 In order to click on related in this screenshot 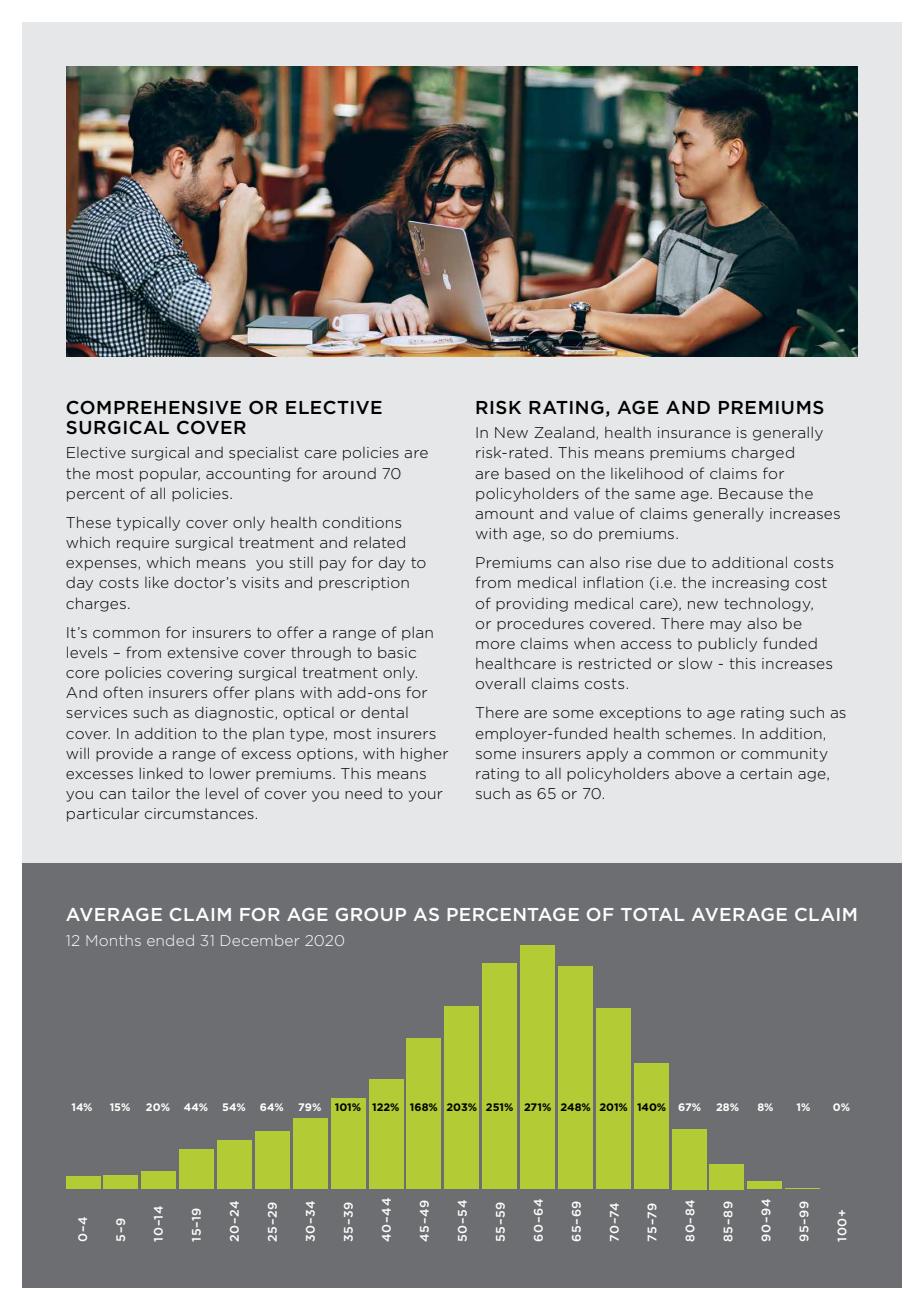, I will do `click(379, 542)`.
